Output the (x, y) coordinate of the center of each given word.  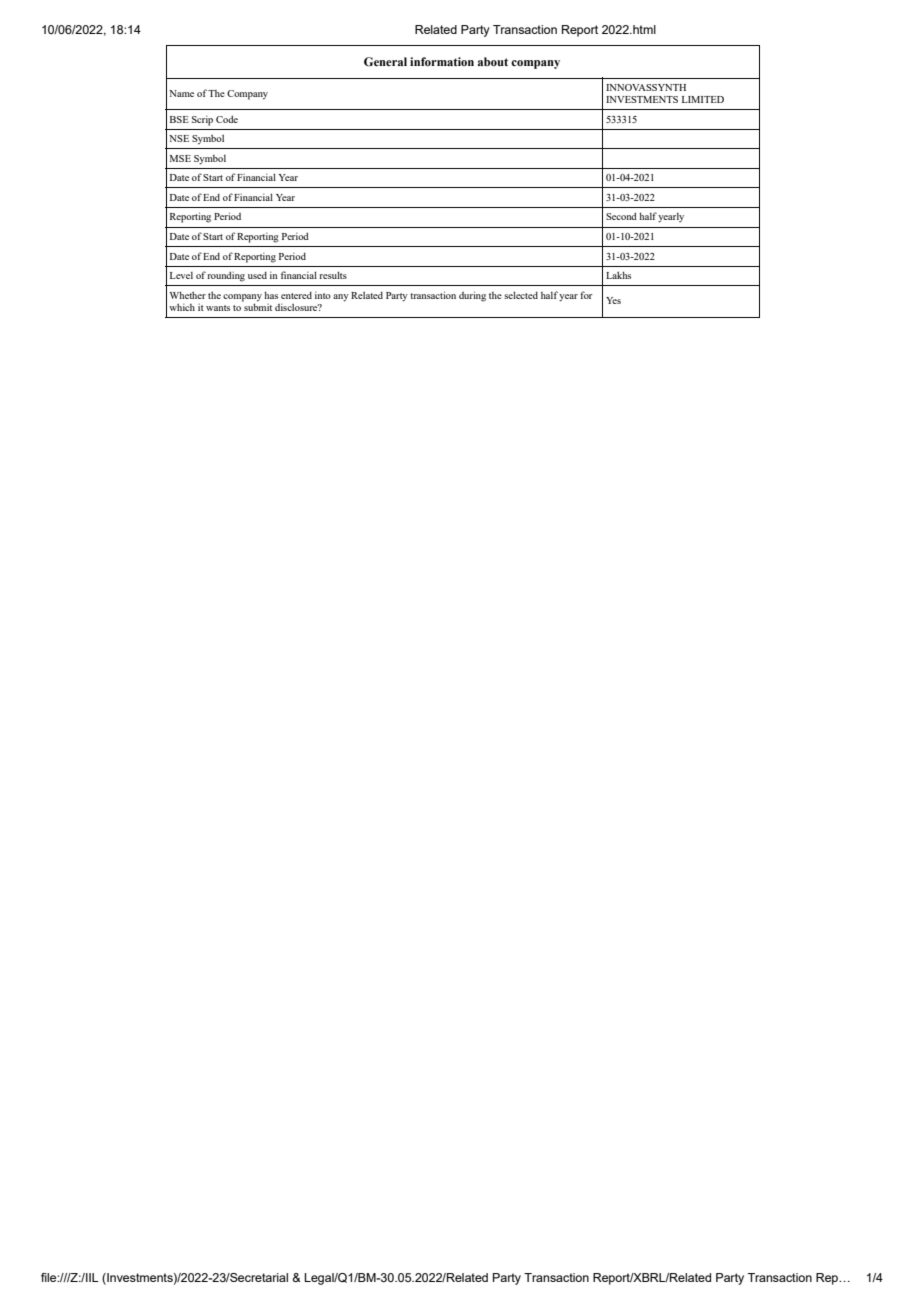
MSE (180, 158)
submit (257, 306)
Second (621, 216)
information (442, 61)
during (472, 296)
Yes (613, 300)
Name (181, 93)
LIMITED (703, 99)
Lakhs (618, 275)
